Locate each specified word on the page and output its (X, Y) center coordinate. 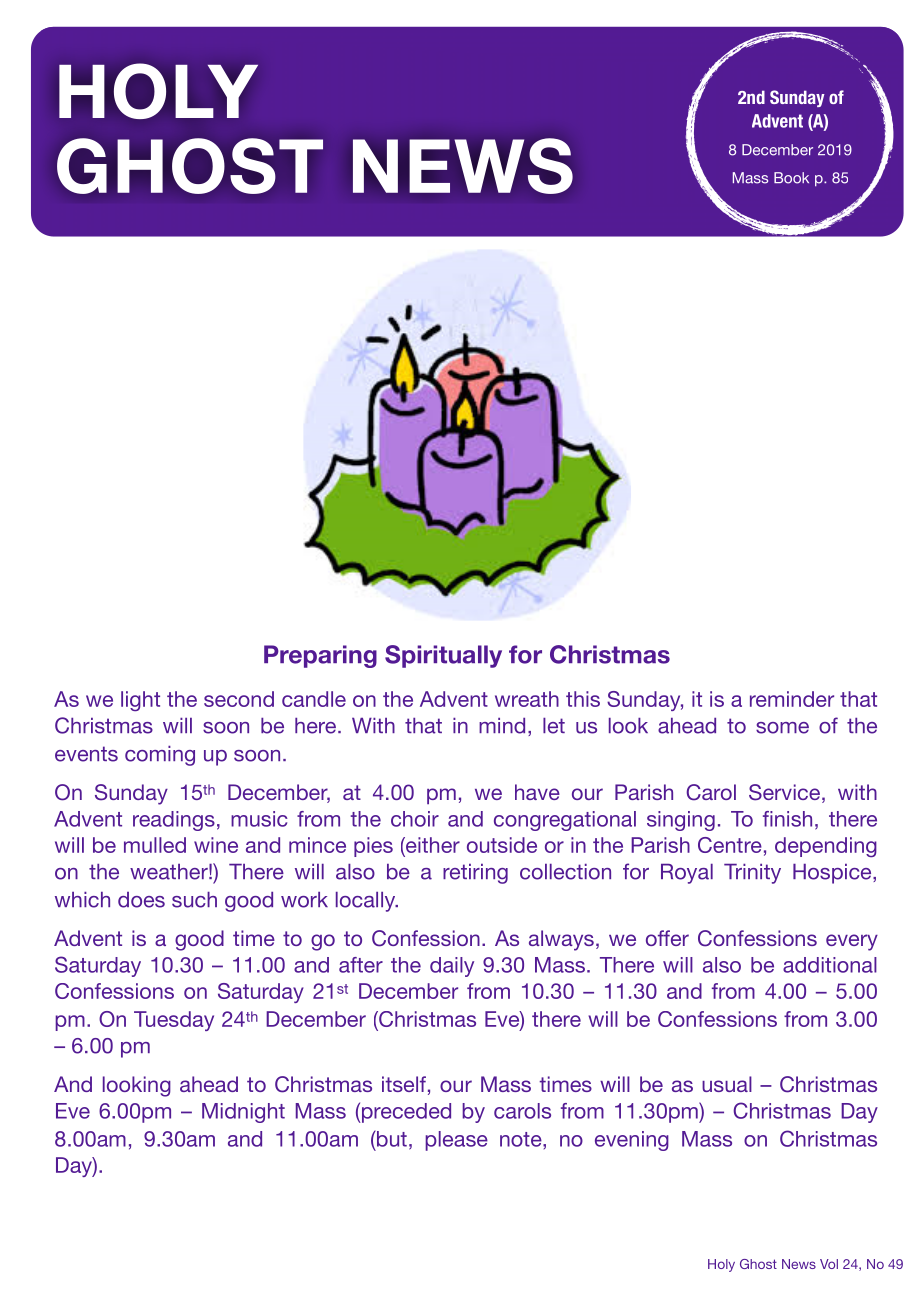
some (782, 728)
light (140, 701)
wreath (527, 699)
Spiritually (443, 656)
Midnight (243, 1113)
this (583, 699)
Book (791, 178)
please (456, 1141)
